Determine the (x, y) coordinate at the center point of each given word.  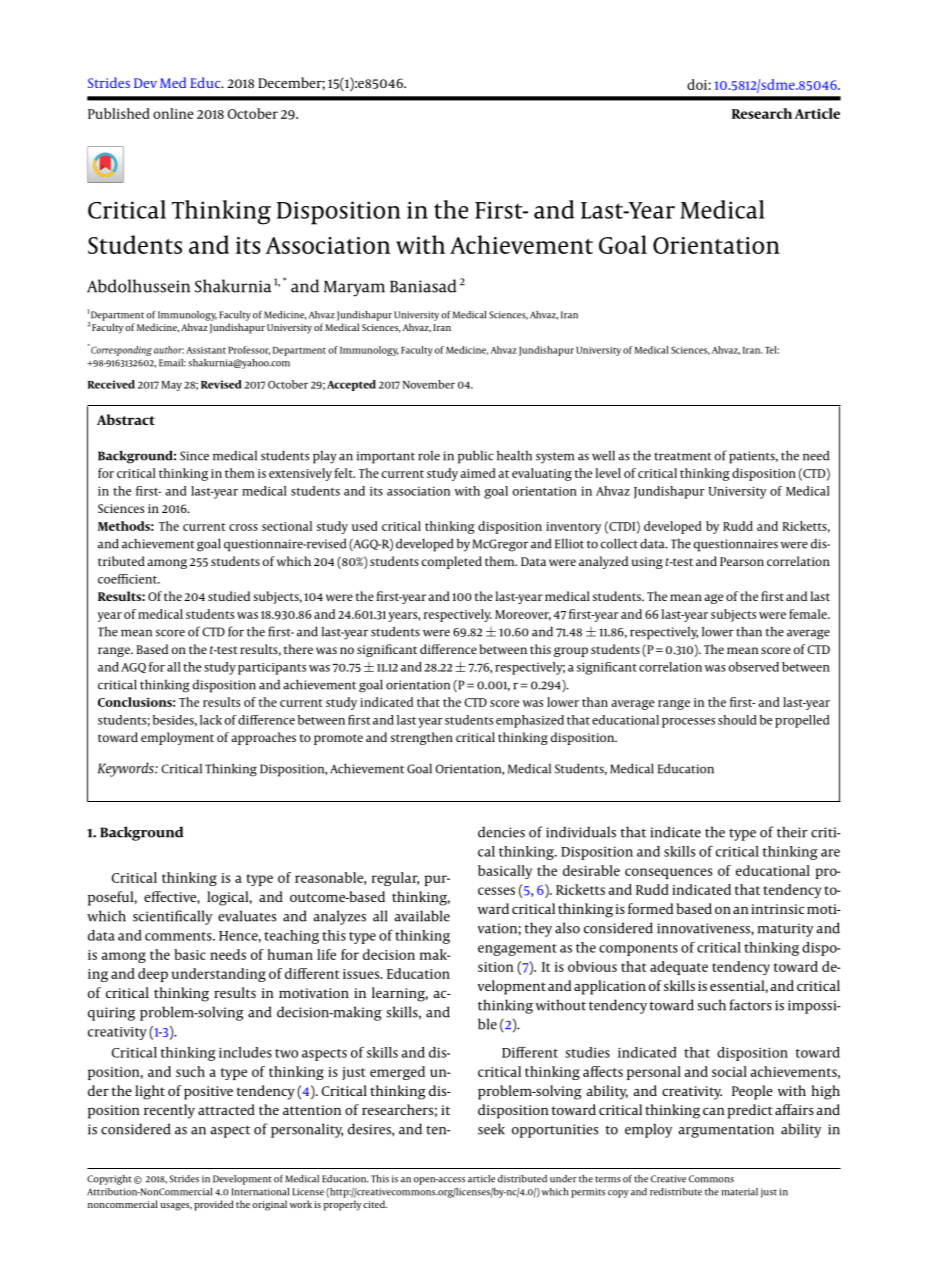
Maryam (354, 289)
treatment (683, 456)
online (173, 113)
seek (491, 1129)
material (739, 1192)
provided (214, 1205)
